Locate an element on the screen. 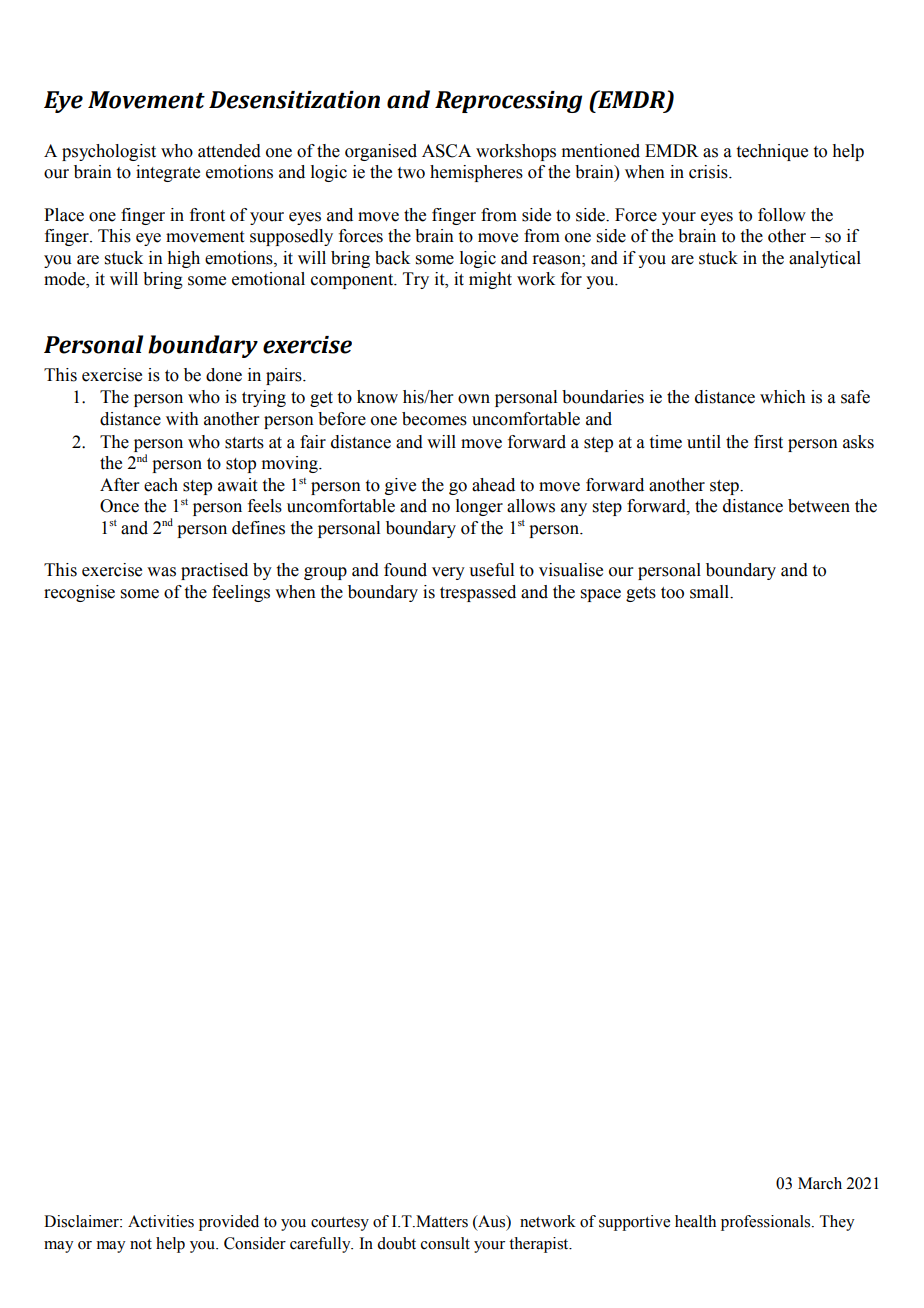 This screenshot has height=1308, width=924. Activities is located at coordinates (161, 1221).
